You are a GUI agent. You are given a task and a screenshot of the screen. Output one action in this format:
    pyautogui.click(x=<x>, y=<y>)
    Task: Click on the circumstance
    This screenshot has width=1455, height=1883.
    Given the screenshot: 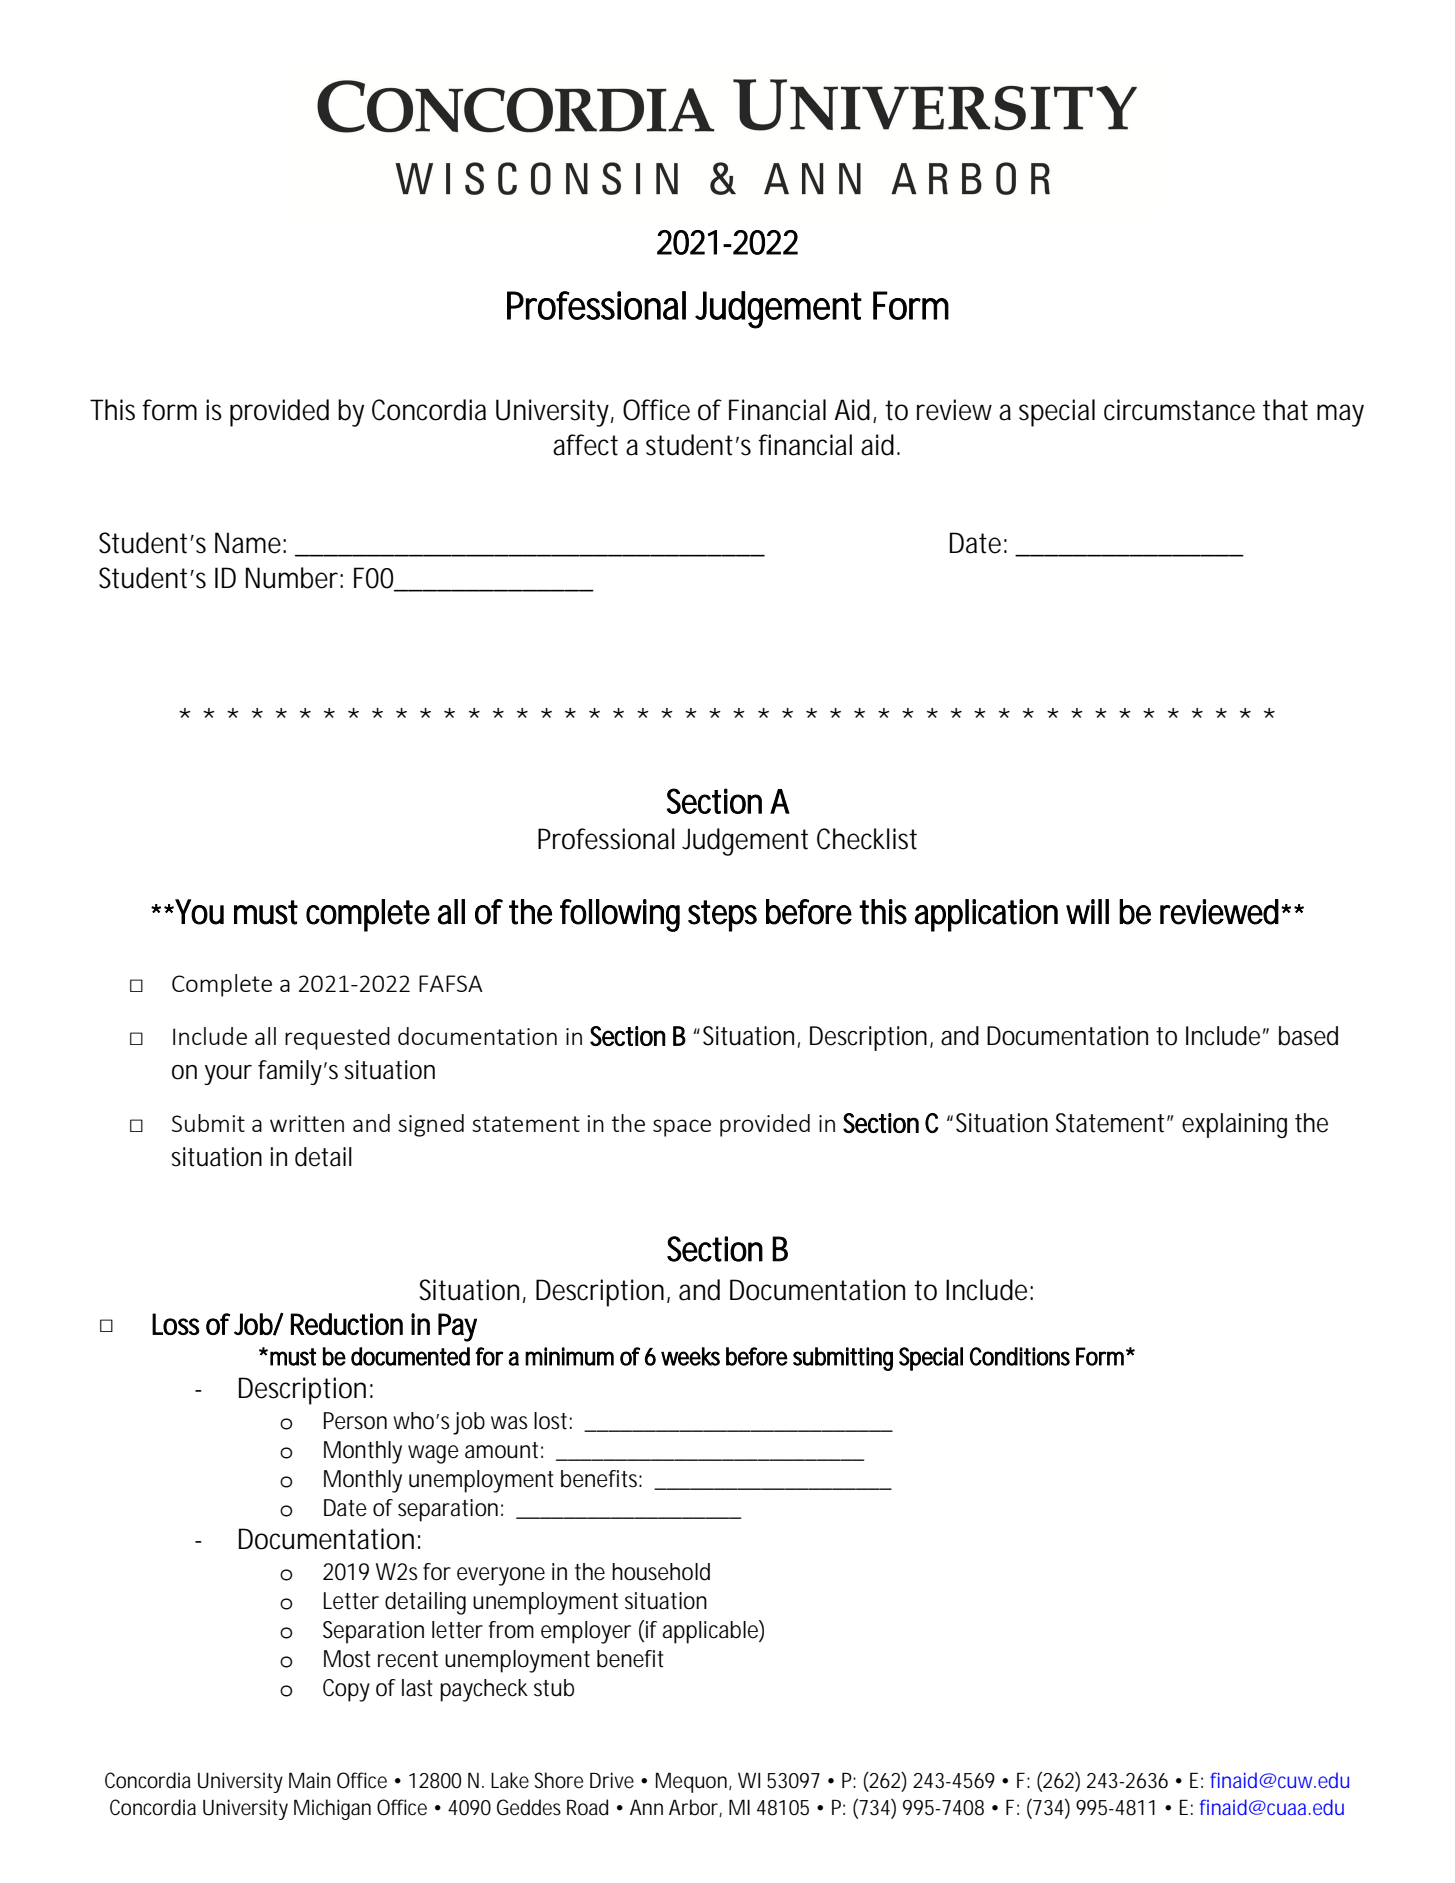 What is the action you would take?
    pyautogui.click(x=1179, y=410)
